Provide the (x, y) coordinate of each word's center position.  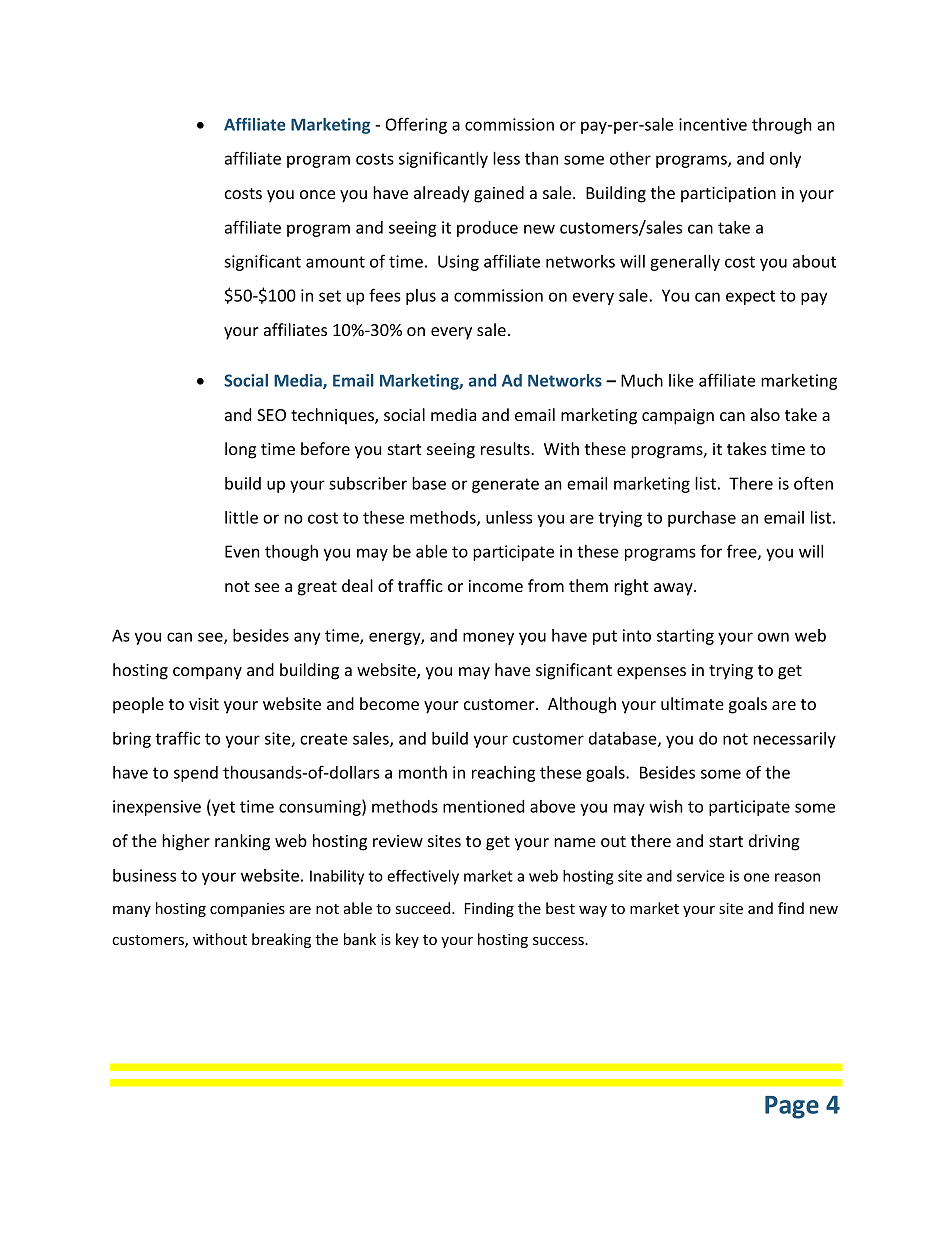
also (765, 414)
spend (196, 774)
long (240, 450)
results (506, 448)
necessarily (794, 740)
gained (499, 194)
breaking (281, 940)
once (317, 194)
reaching (504, 774)
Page (792, 1107)
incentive (713, 124)
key (407, 940)
